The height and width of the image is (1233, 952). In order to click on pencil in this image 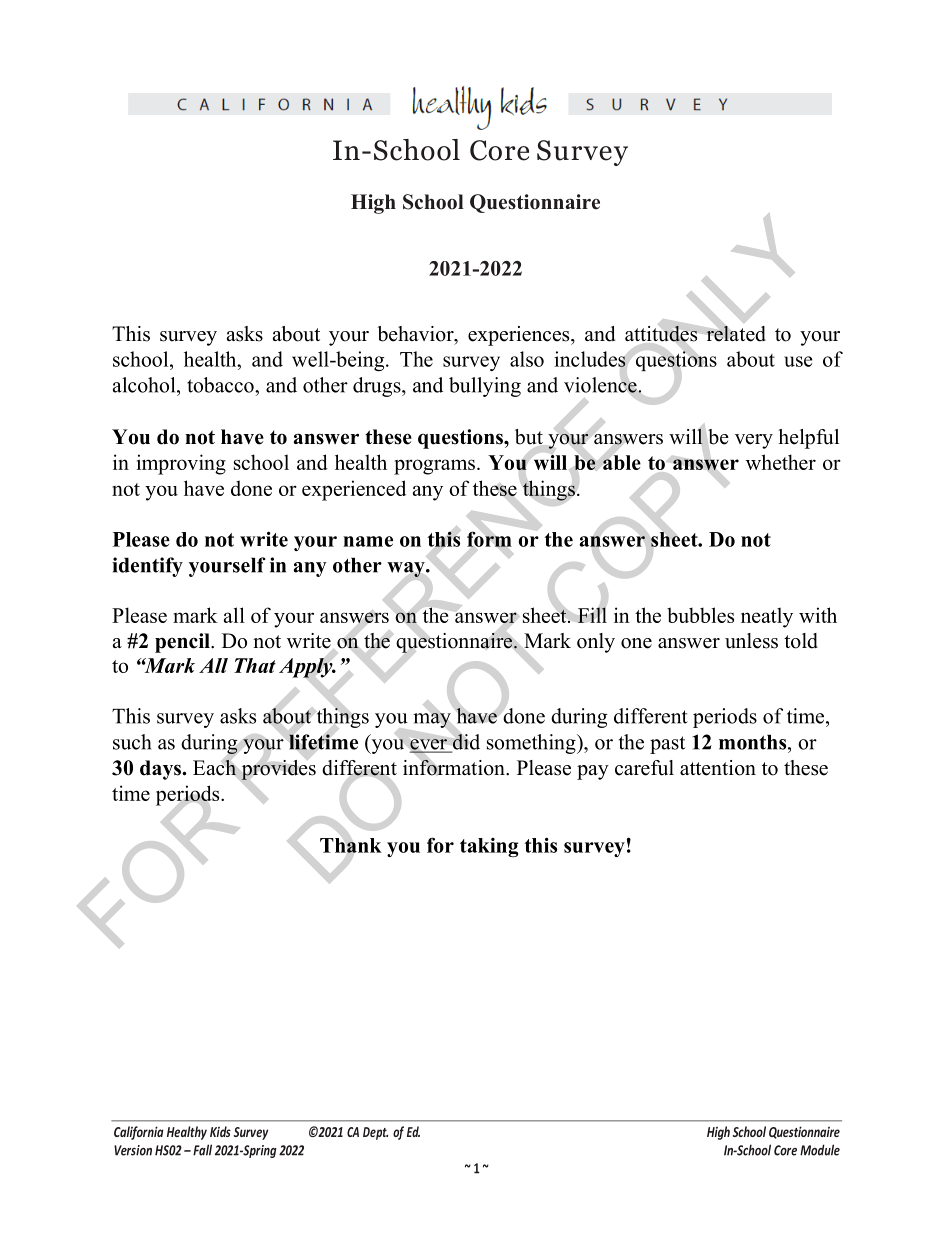, I will do `click(183, 643)`.
